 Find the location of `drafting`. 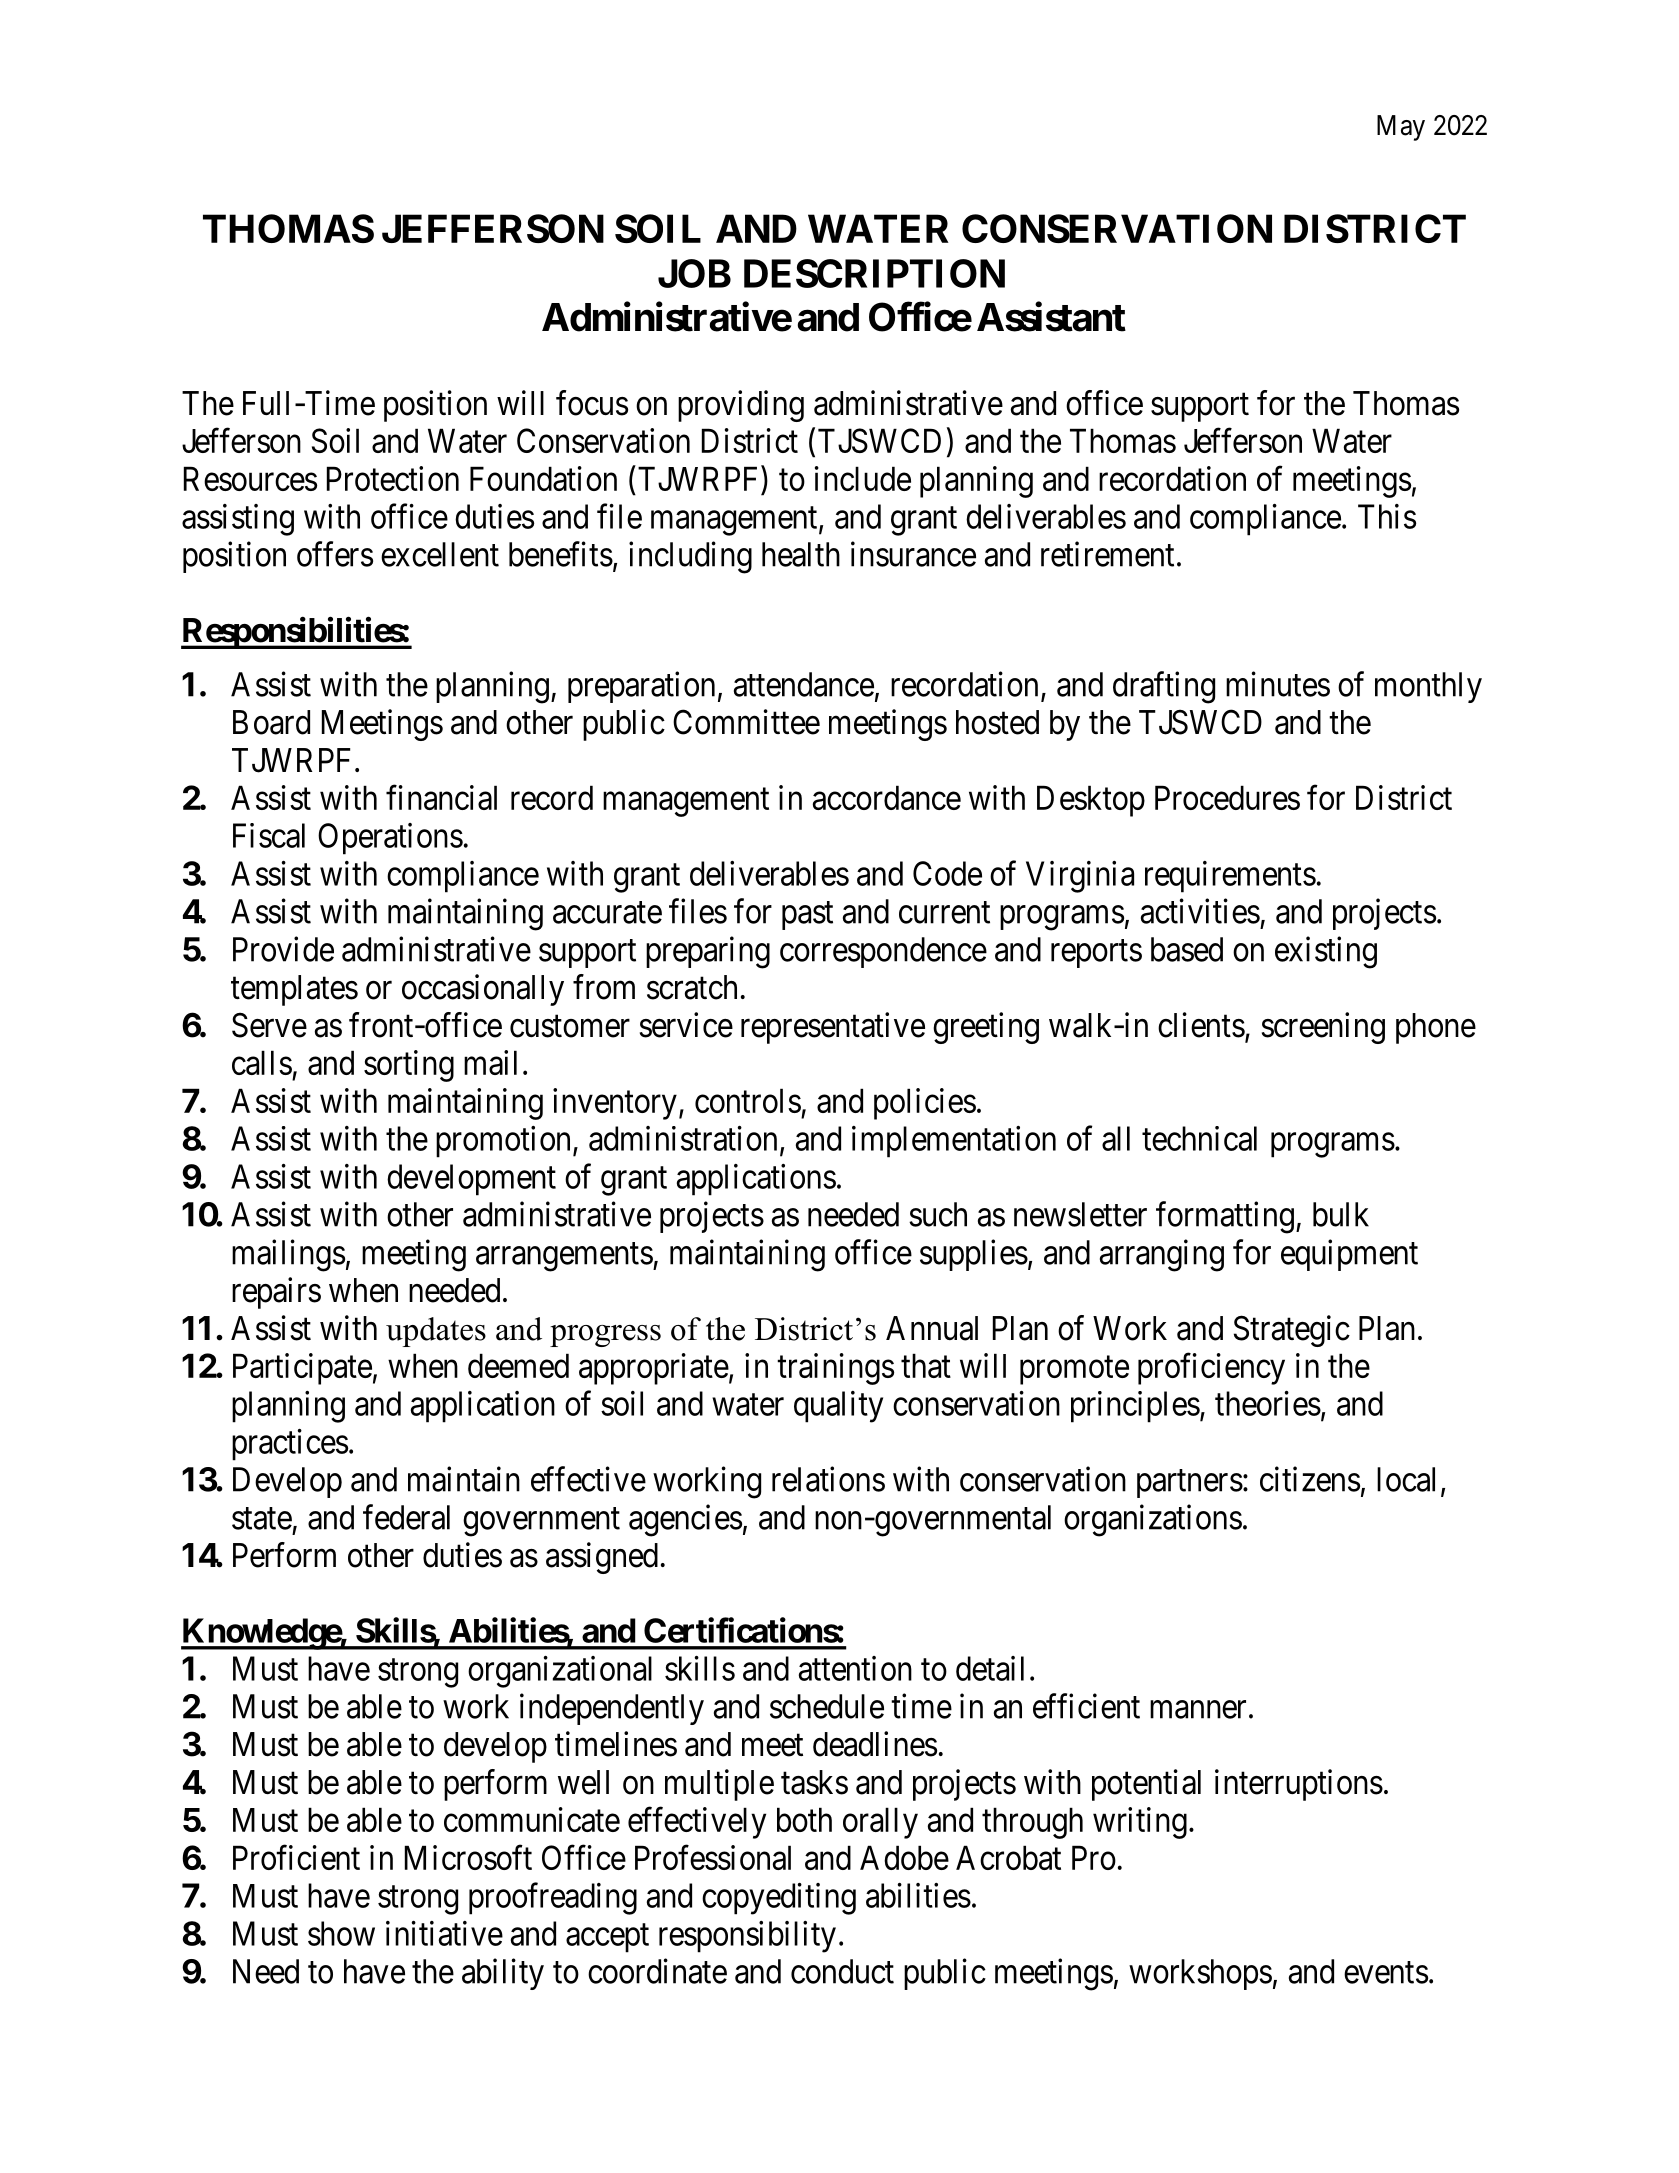

drafting is located at coordinates (1164, 687).
